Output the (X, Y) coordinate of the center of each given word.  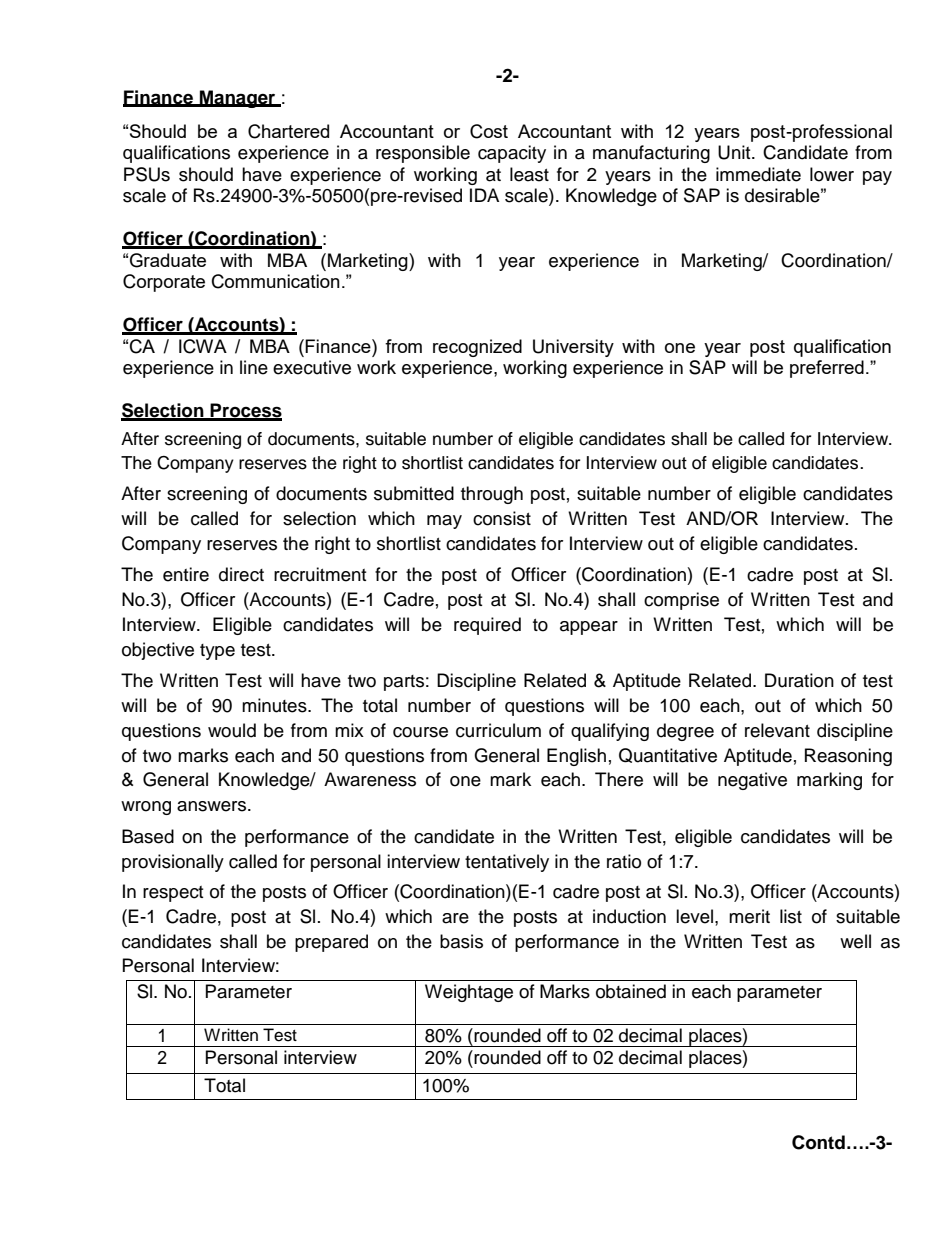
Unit (735, 152)
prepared (331, 943)
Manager (238, 99)
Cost (489, 131)
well (855, 941)
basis (461, 941)
